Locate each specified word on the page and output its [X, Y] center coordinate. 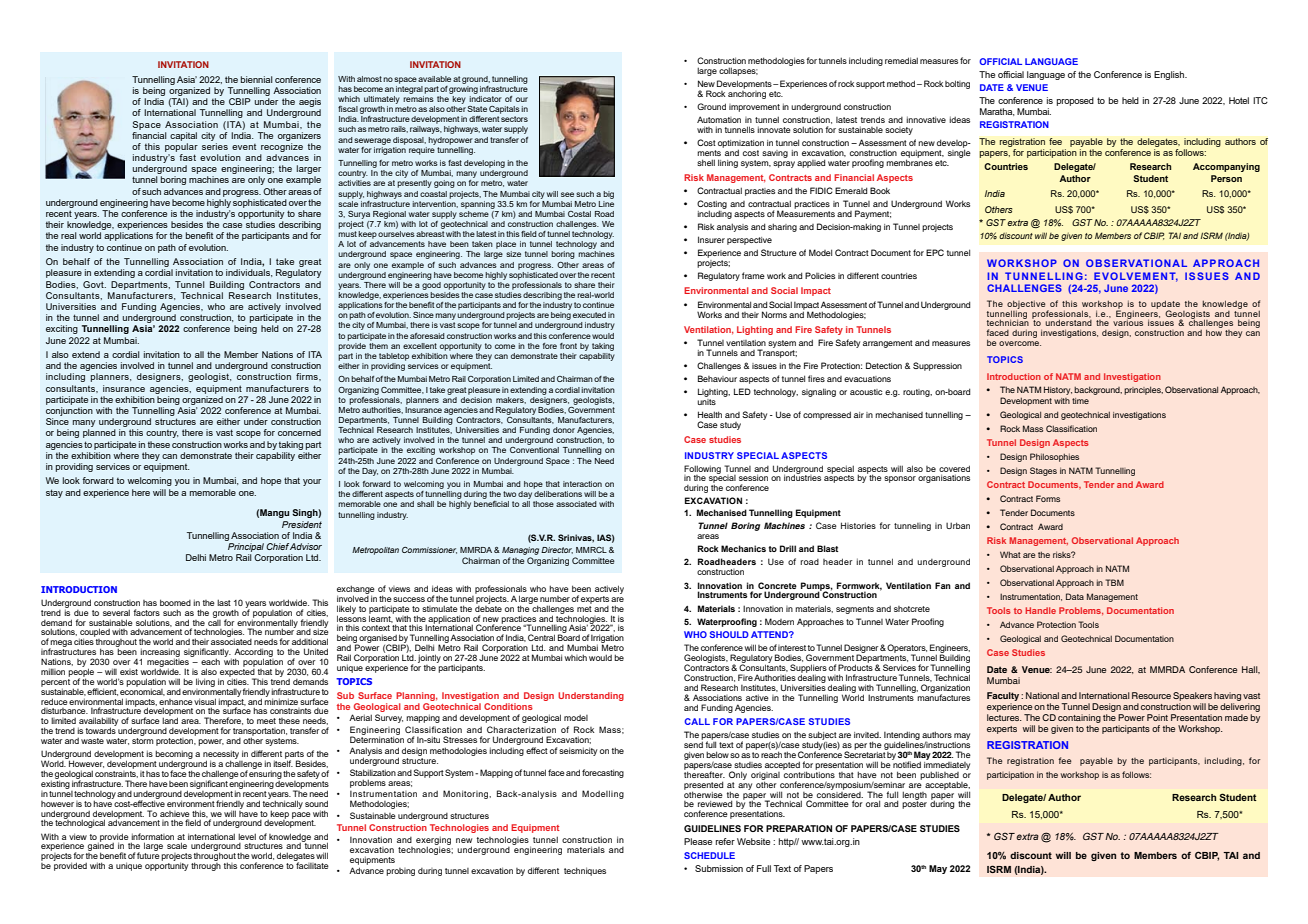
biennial [257, 79]
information [152, 836]
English [1170, 75]
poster [914, 804]
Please [698, 841]
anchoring [747, 93]
